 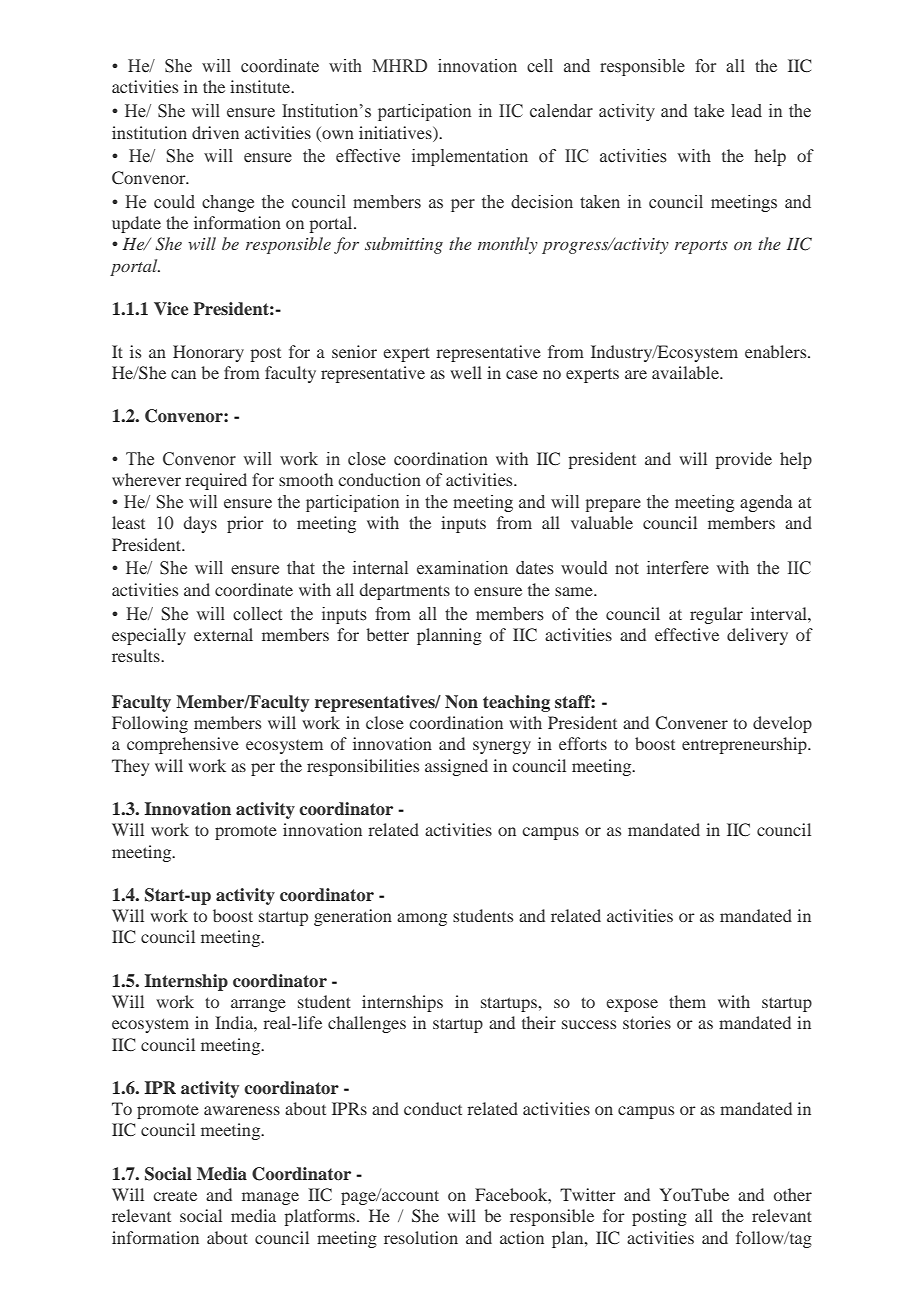 What do you see at coordinates (215, 132) in the screenshot?
I see `driven` at bounding box center [215, 132].
